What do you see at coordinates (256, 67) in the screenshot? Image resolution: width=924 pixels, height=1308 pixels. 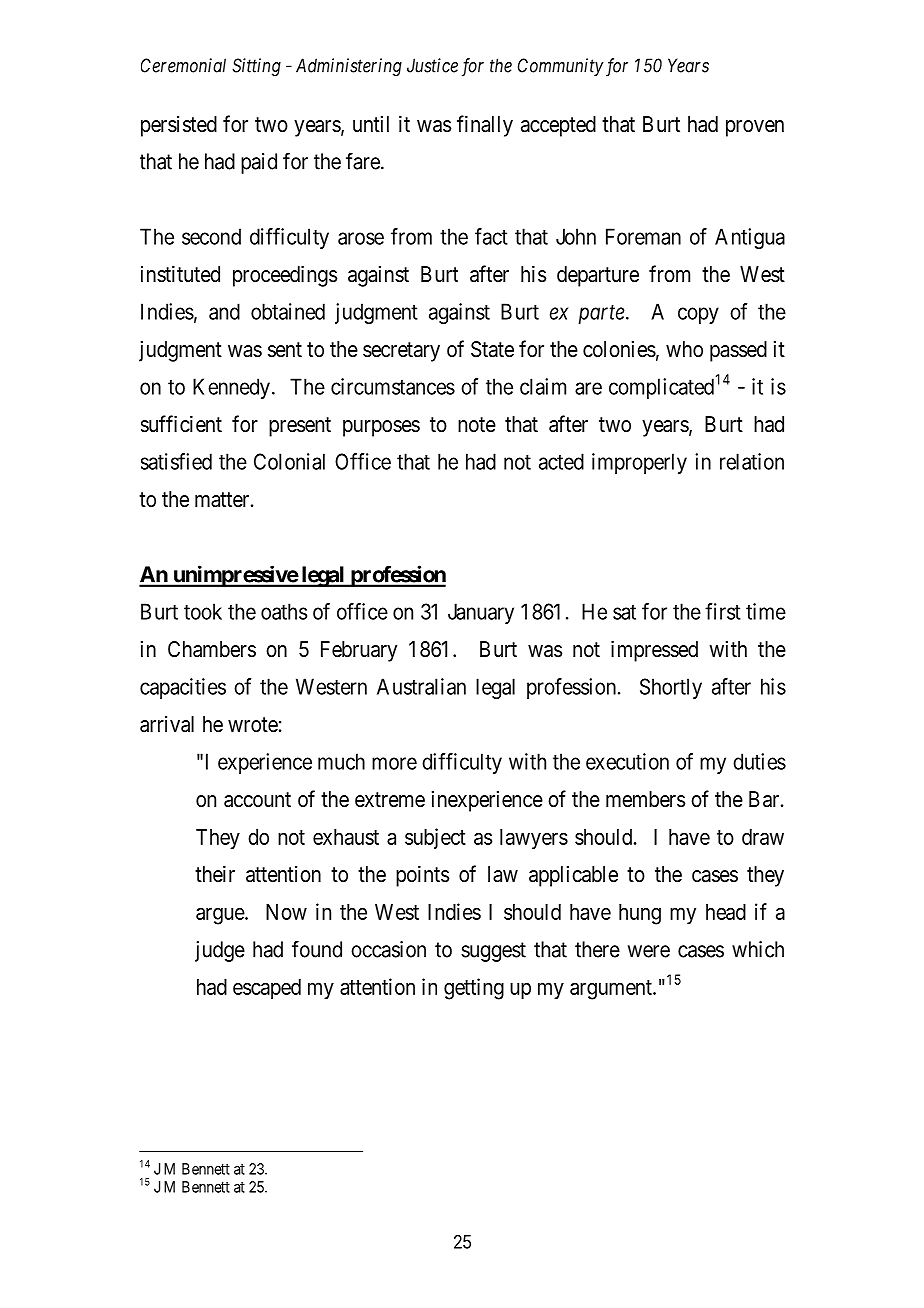 I see `Sitting` at bounding box center [256, 67].
